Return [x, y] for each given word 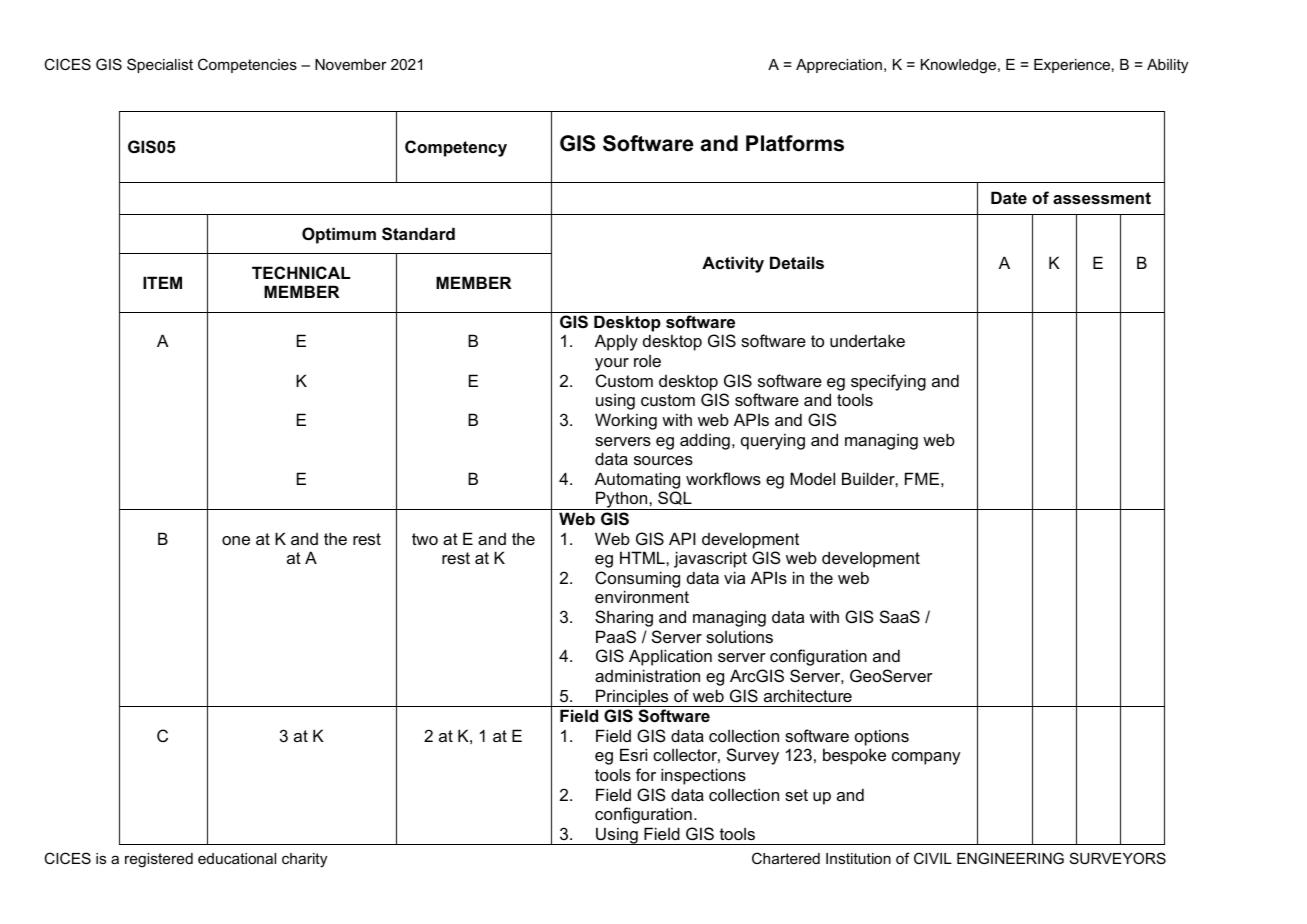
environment [642, 596]
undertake [867, 340]
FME [922, 478]
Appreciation [839, 66]
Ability [1167, 66]
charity [304, 860]
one [236, 540]
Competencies [247, 65]
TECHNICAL [301, 272]
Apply [616, 342]
